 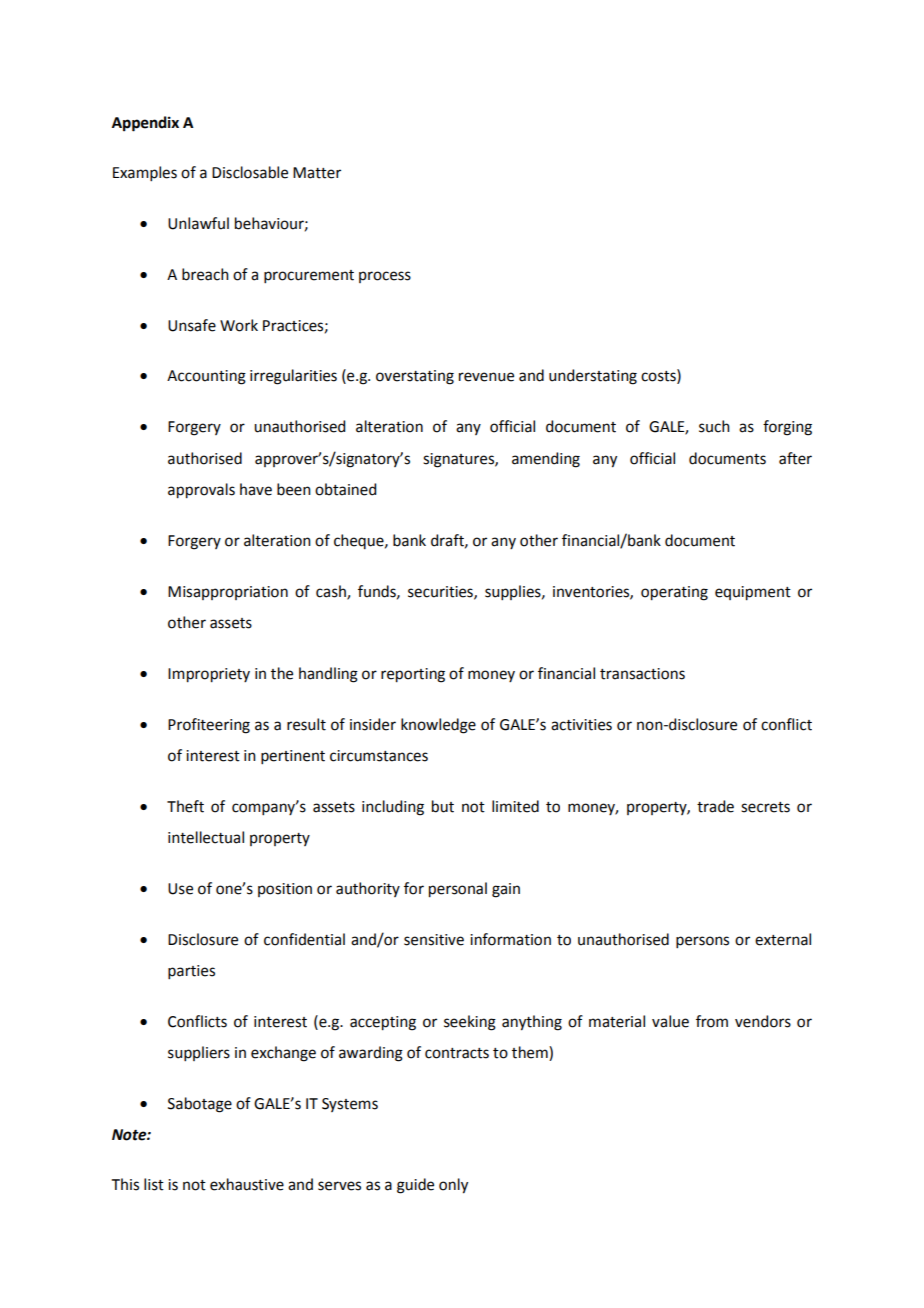 I want to click on but, so click(x=443, y=806).
